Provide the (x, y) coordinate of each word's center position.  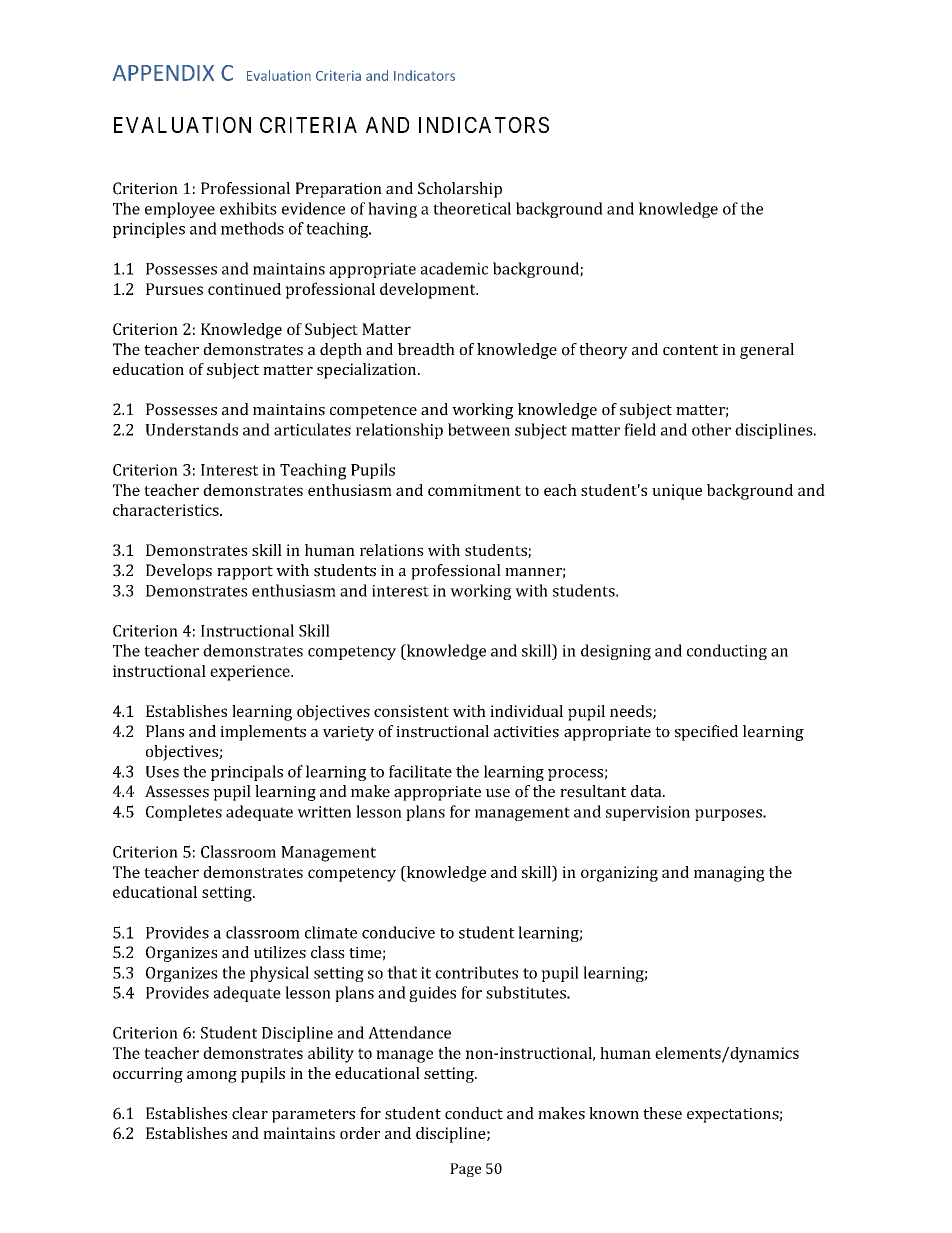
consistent (411, 711)
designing (616, 652)
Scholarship (460, 190)
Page (465, 1170)
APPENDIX (163, 73)
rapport (245, 573)
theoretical (472, 208)
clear (250, 1113)
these (662, 1113)
